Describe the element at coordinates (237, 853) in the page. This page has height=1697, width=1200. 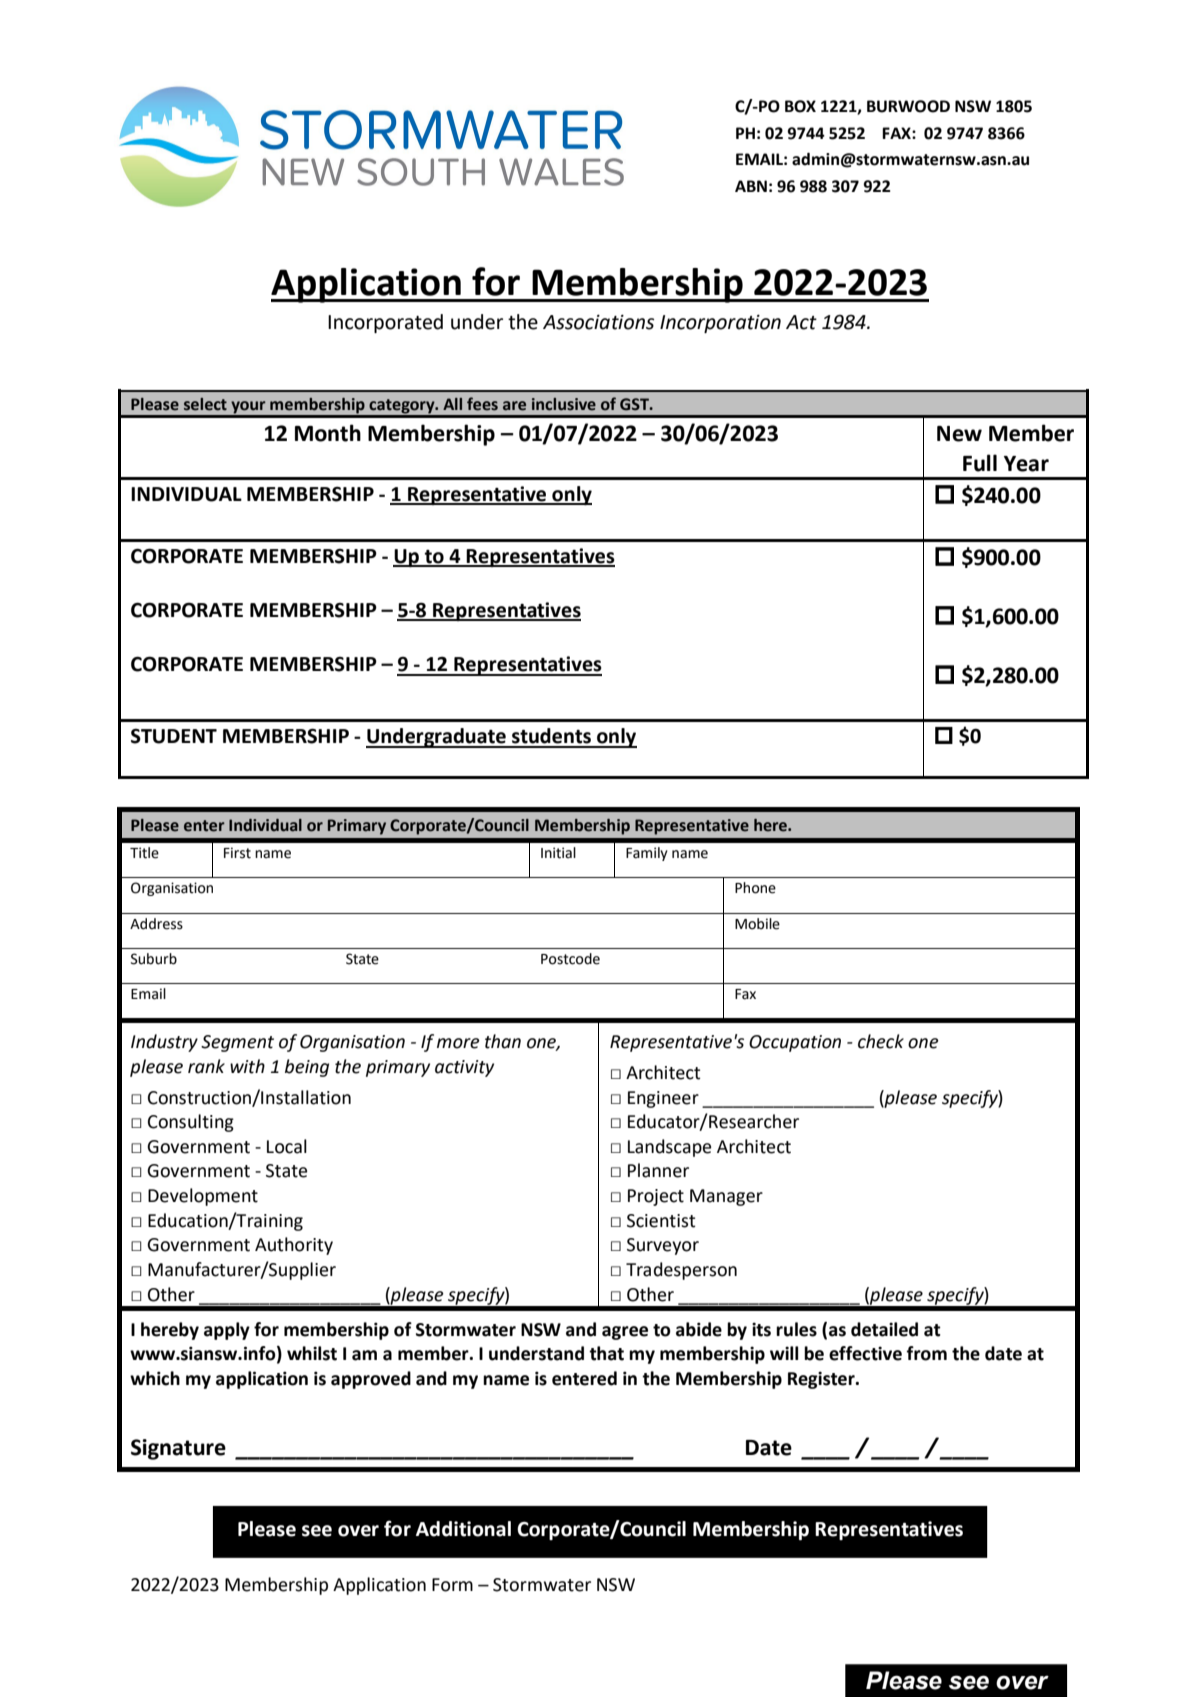
I see `First` at that location.
